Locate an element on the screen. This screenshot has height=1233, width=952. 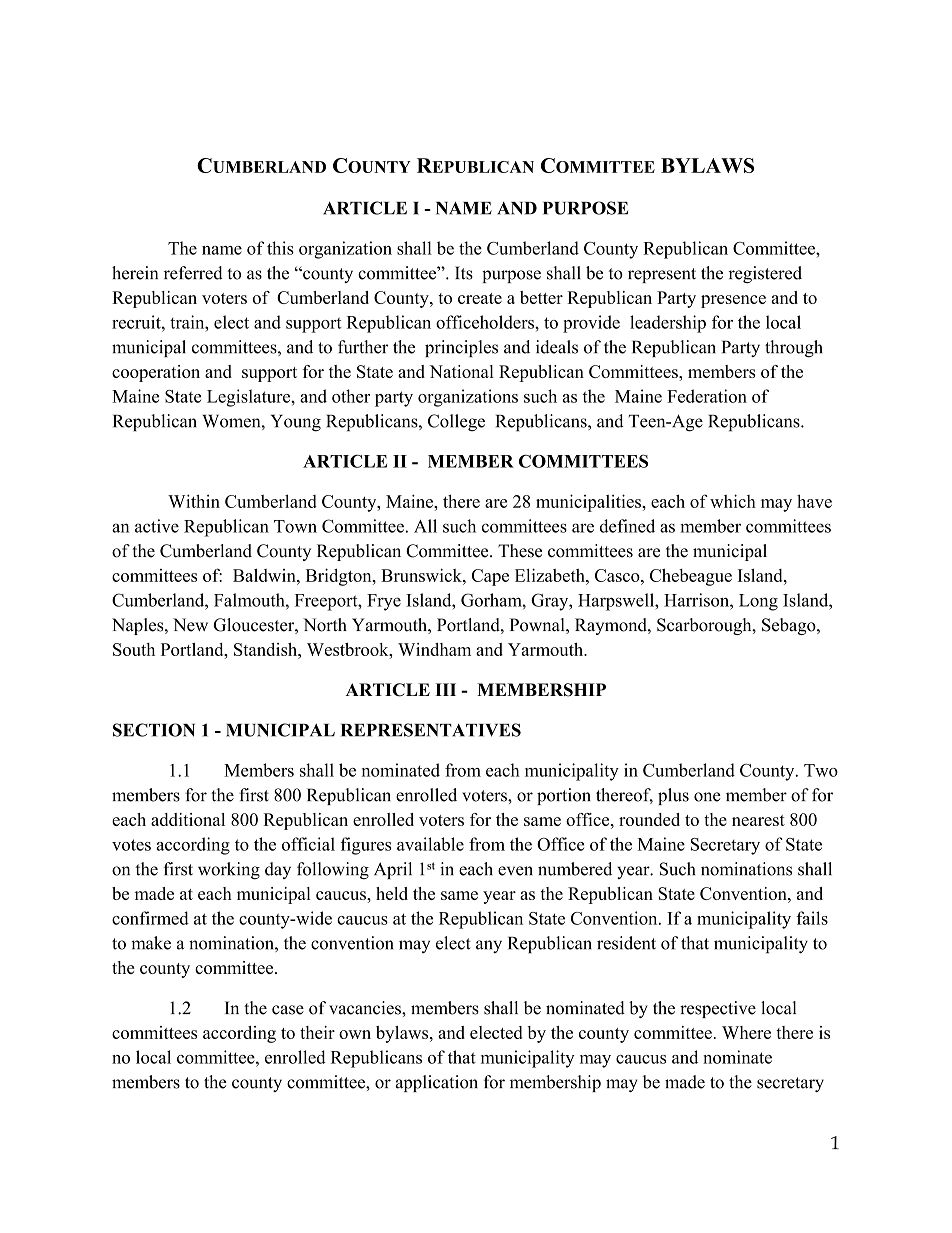
Long is located at coordinates (758, 602).
